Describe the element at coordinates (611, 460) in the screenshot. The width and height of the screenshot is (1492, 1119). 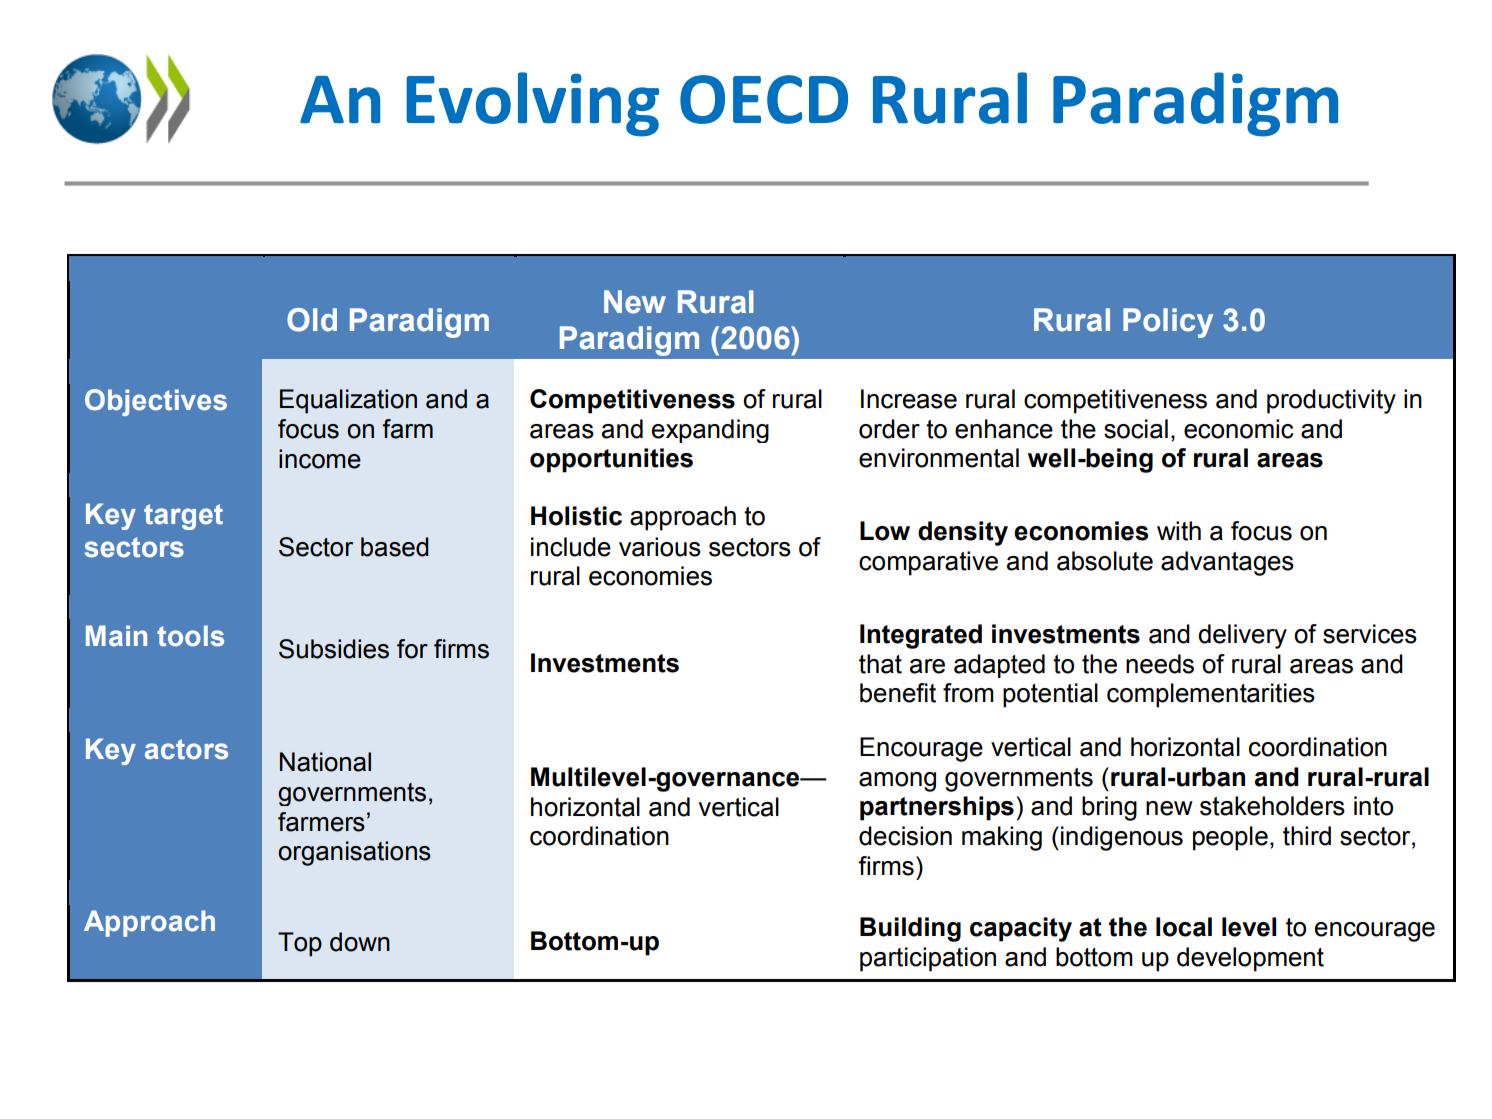
I see `opportunities` at that location.
